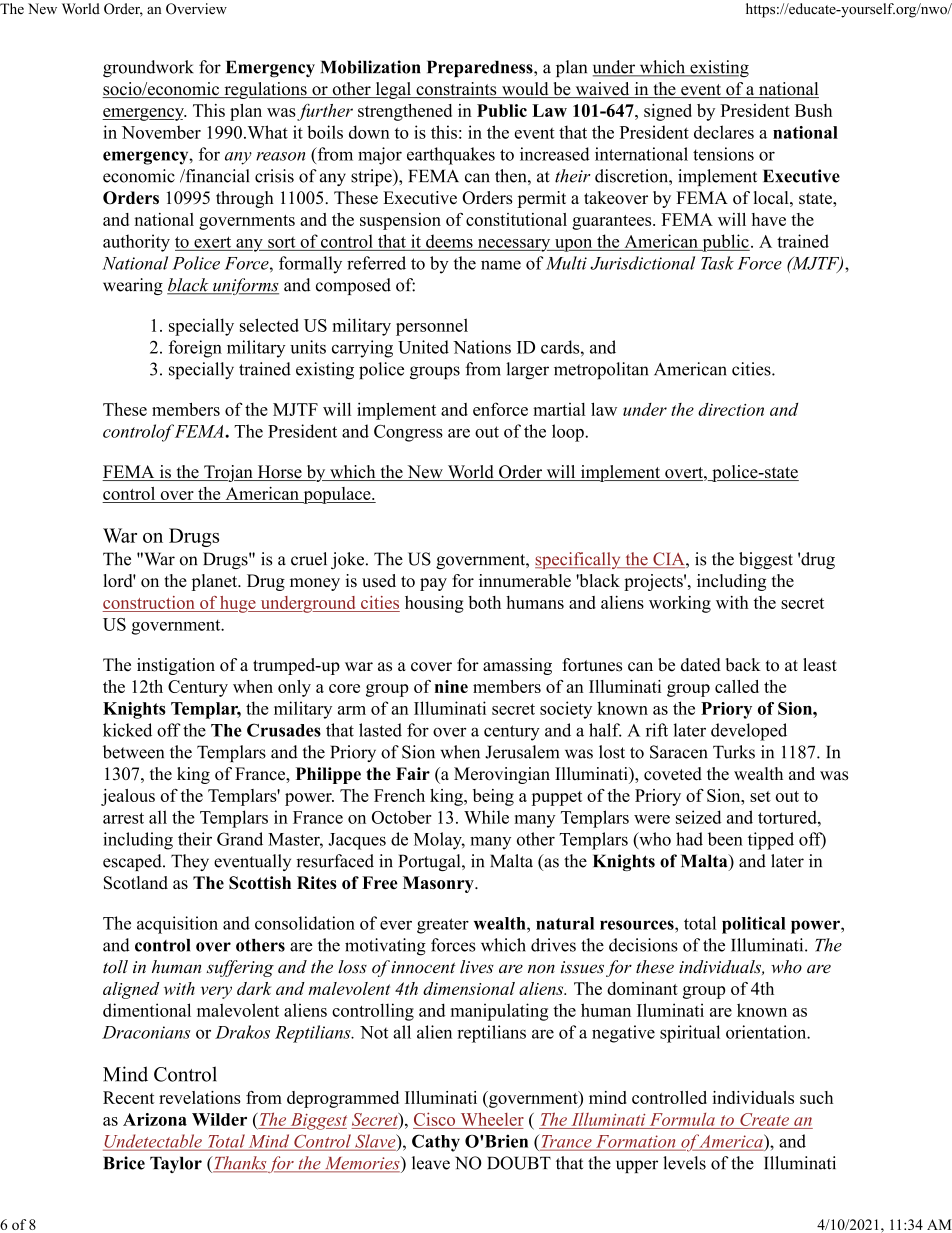 The height and width of the screenshot is (1233, 952). What do you see at coordinates (493, 797) in the screenshot?
I see `being` at bounding box center [493, 797].
